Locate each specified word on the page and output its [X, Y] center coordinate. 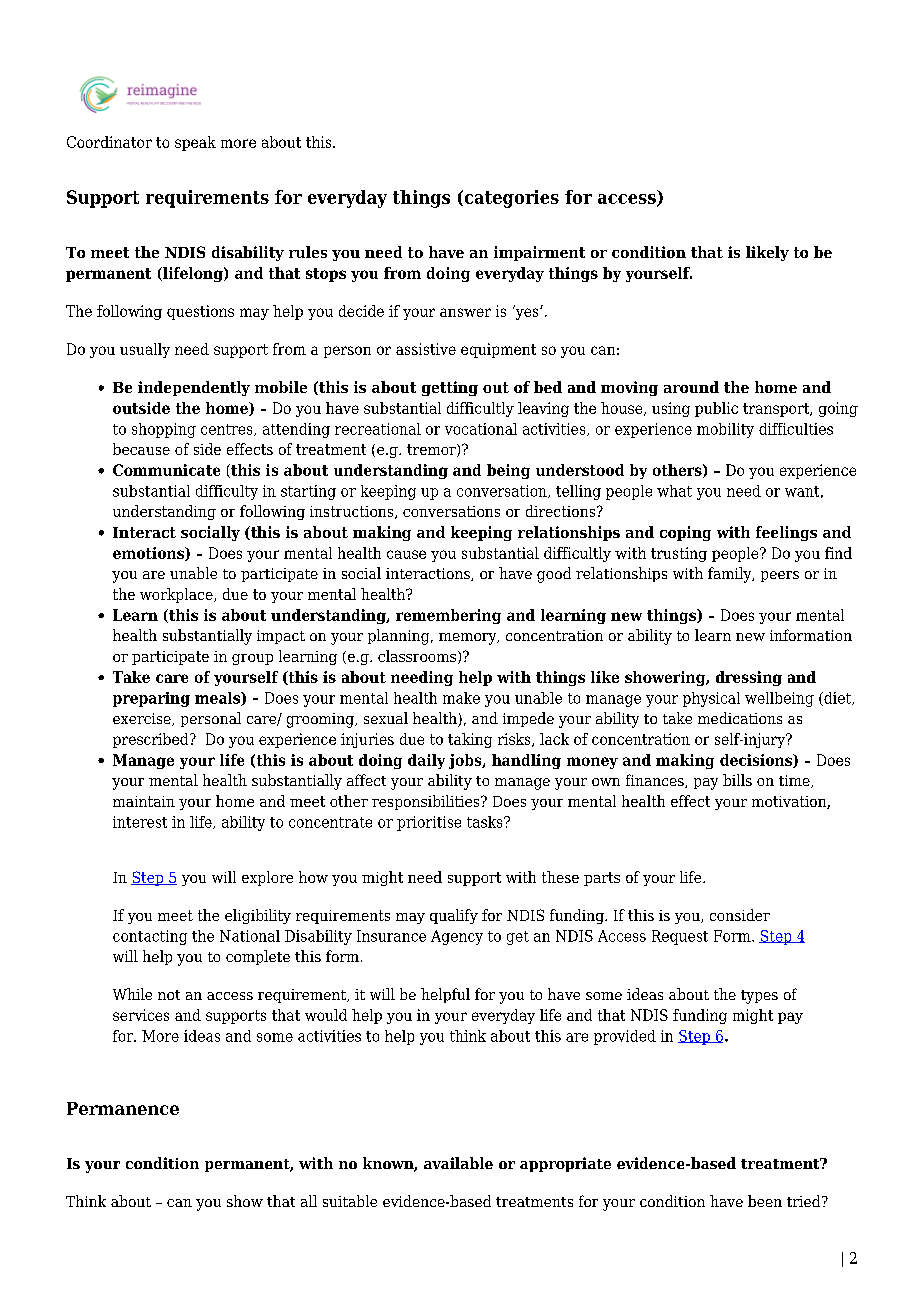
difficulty [227, 492]
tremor [432, 450]
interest [140, 822]
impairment [539, 253]
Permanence [123, 1108]
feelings [786, 533]
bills [737, 780]
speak [195, 143]
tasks [486, 822]
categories [510, 199]
